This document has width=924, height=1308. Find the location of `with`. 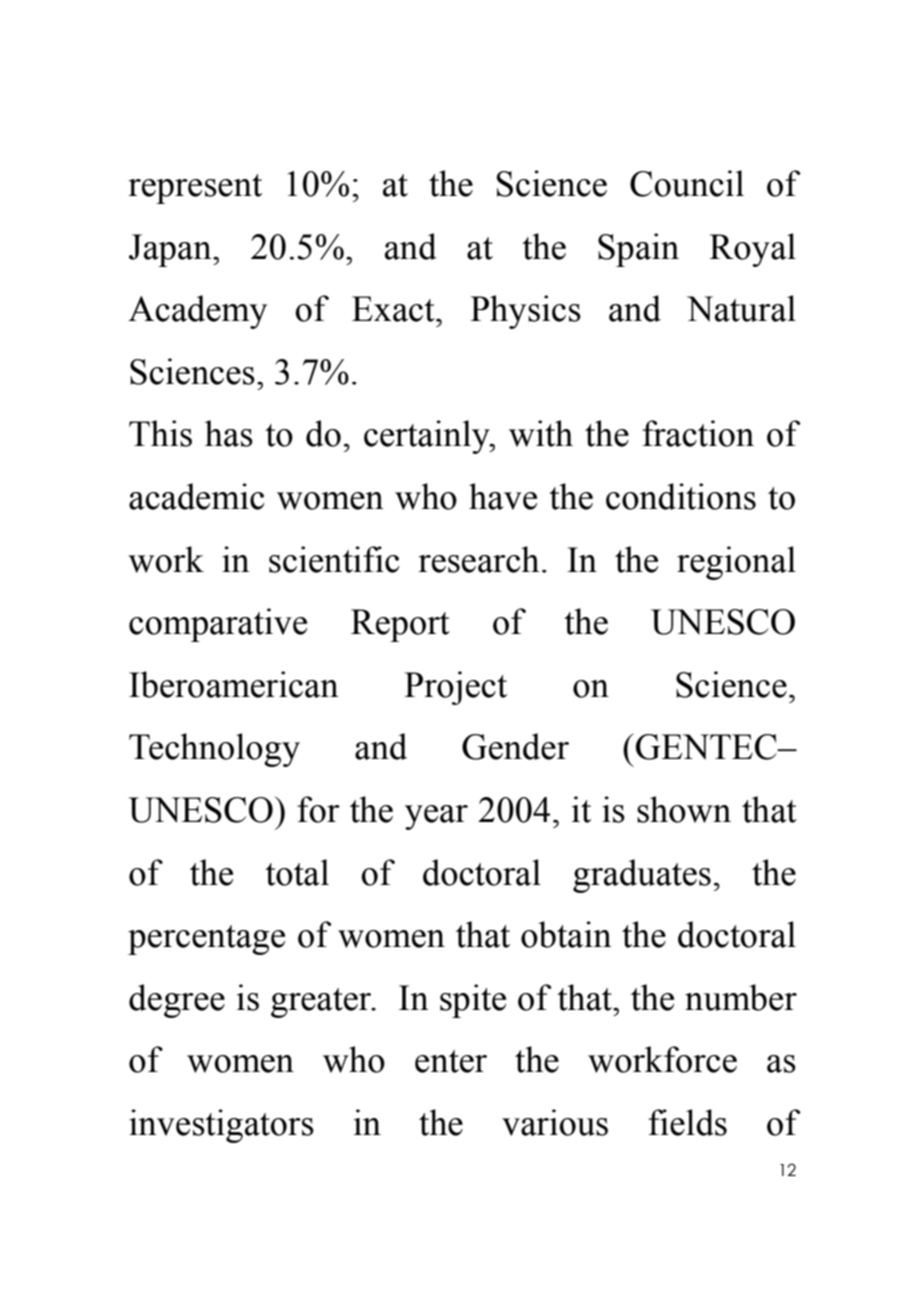

with is located at coordinates (541, 433).
